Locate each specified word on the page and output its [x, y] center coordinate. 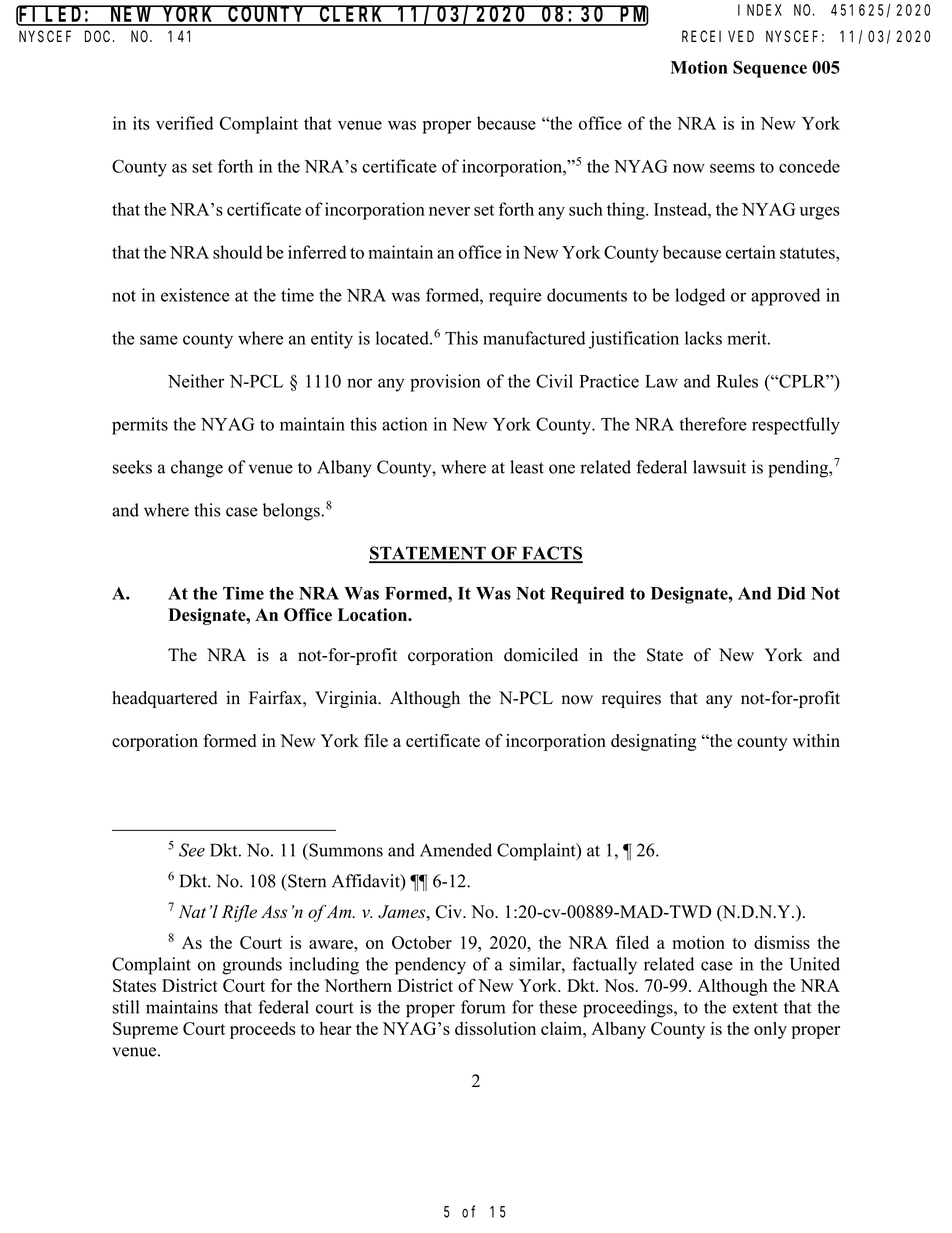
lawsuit [719, 467]
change [197, 469]
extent [755, 1008]
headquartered [165, 699]
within [816, 740]
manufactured [534, 338]
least [527, 467]
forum [483, 1007]
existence [195, 295]
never [449, 211]
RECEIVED [718, 36]
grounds [252, 966]
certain [751, 252]
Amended [456, 850]
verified [184, 123]
